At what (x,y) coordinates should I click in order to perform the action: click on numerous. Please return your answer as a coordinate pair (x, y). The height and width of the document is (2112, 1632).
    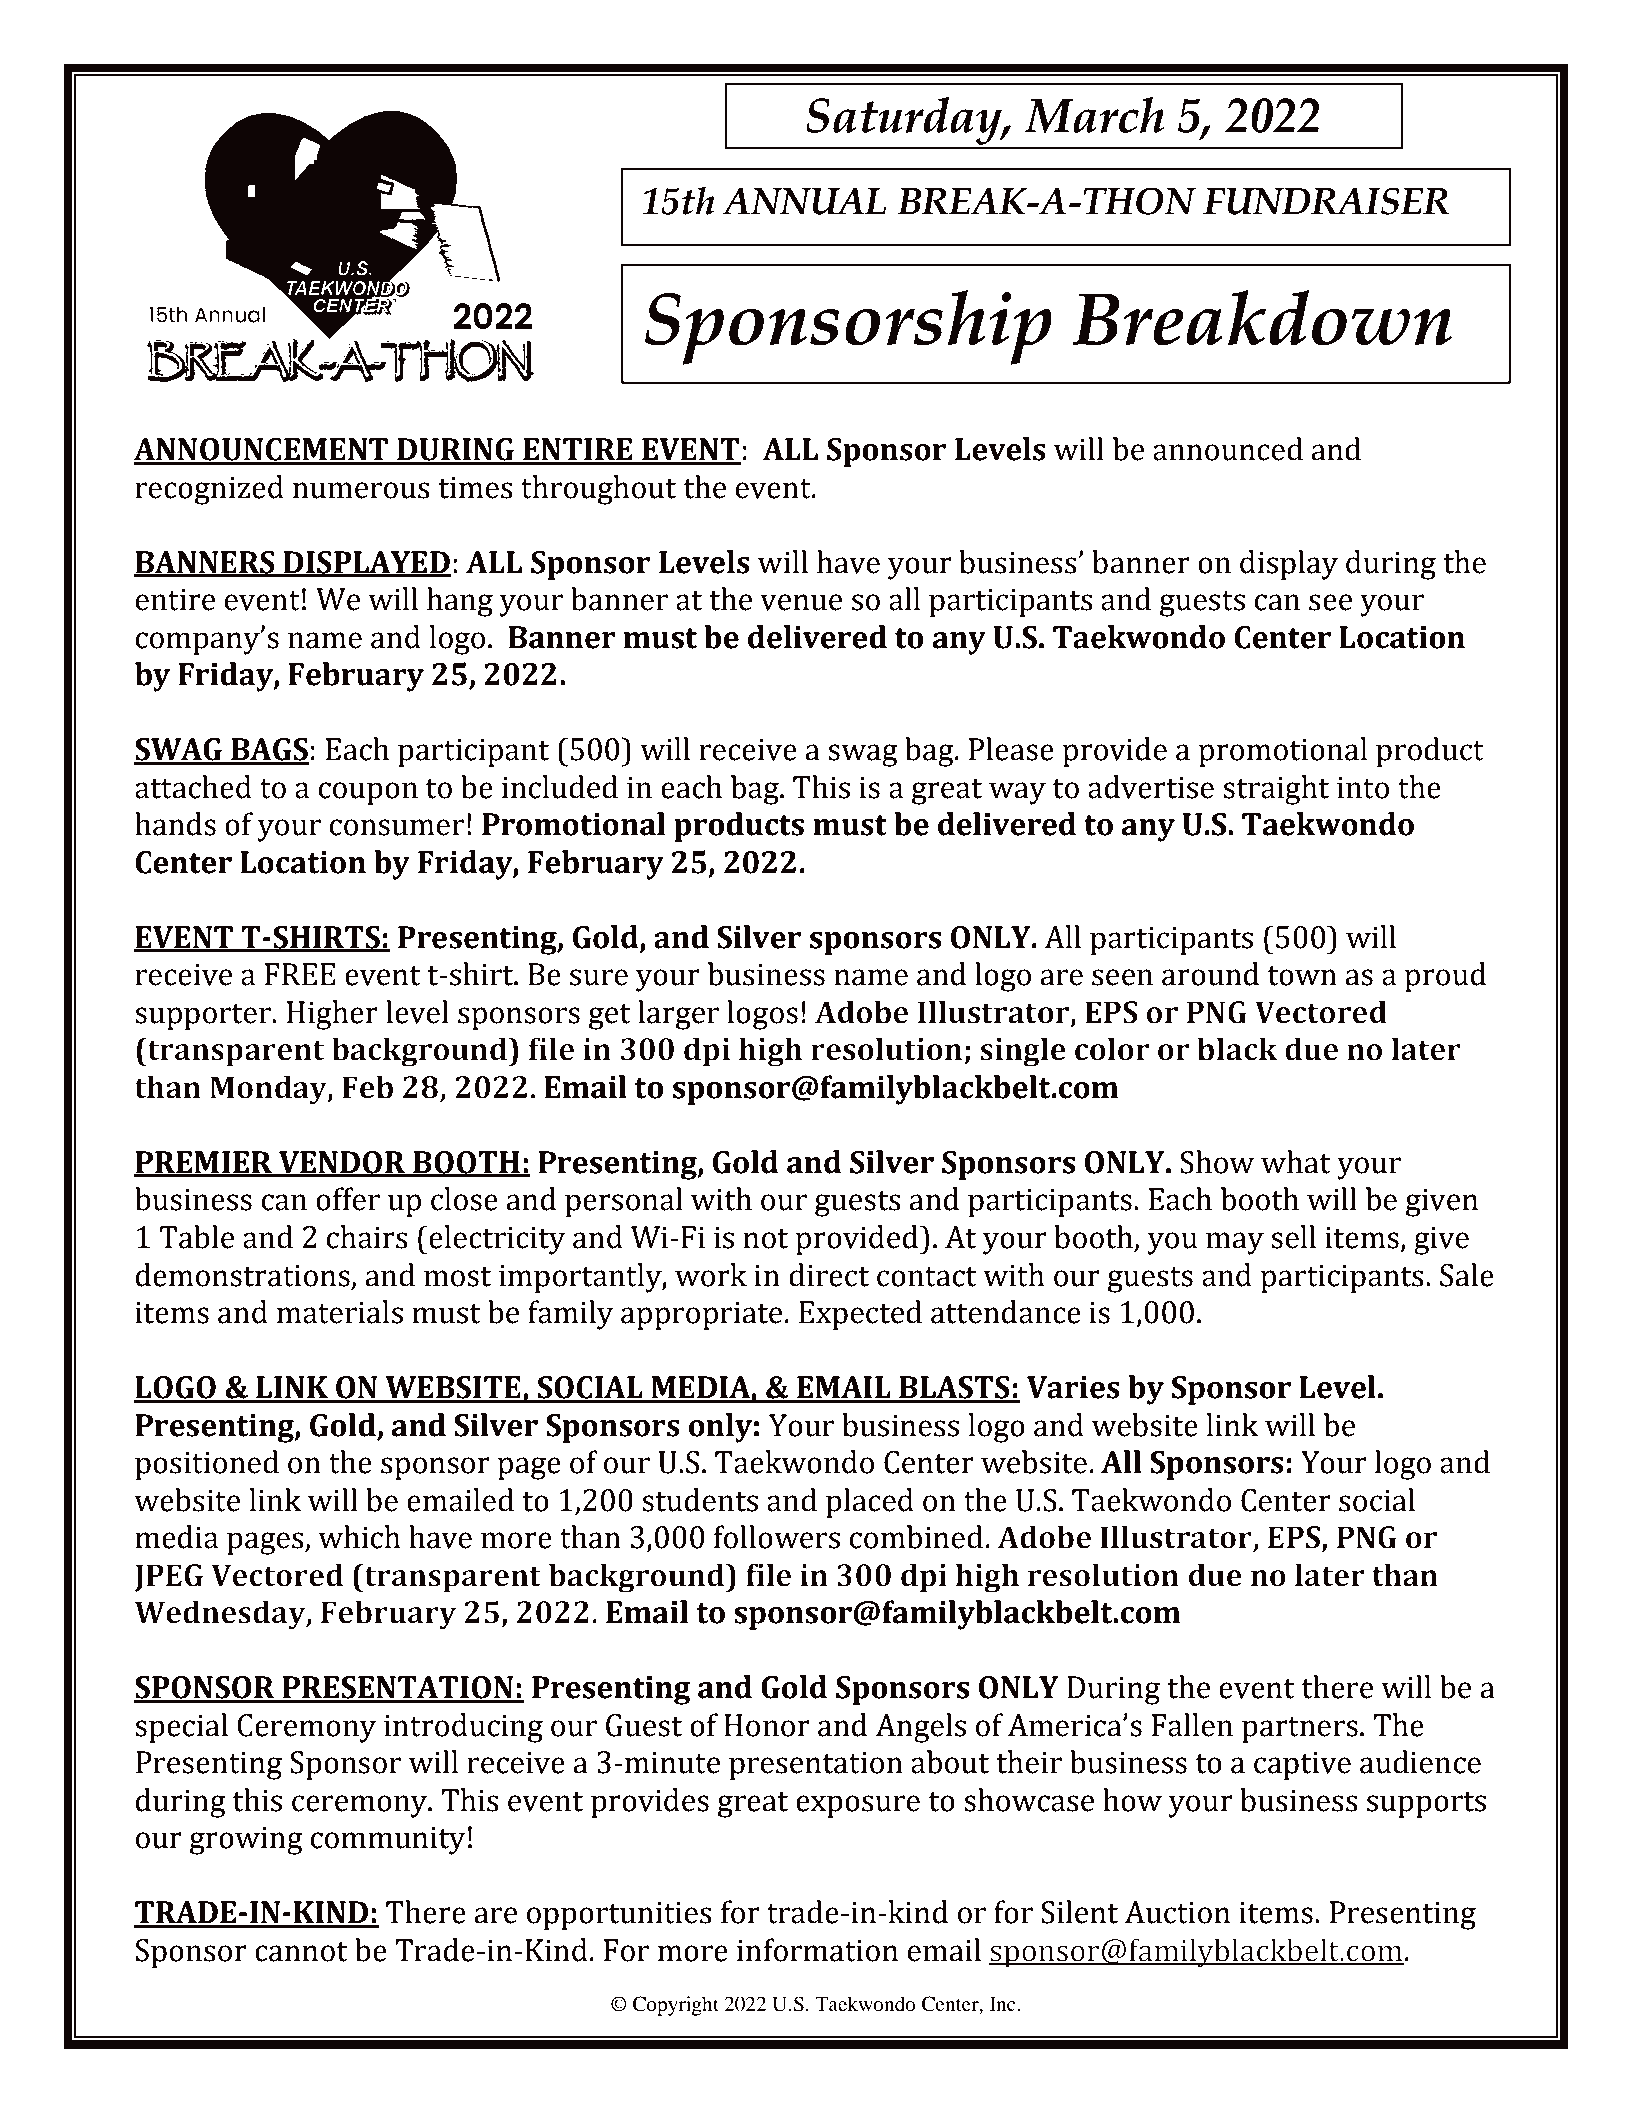
    Looking at the image, I should click on (361, 490).
